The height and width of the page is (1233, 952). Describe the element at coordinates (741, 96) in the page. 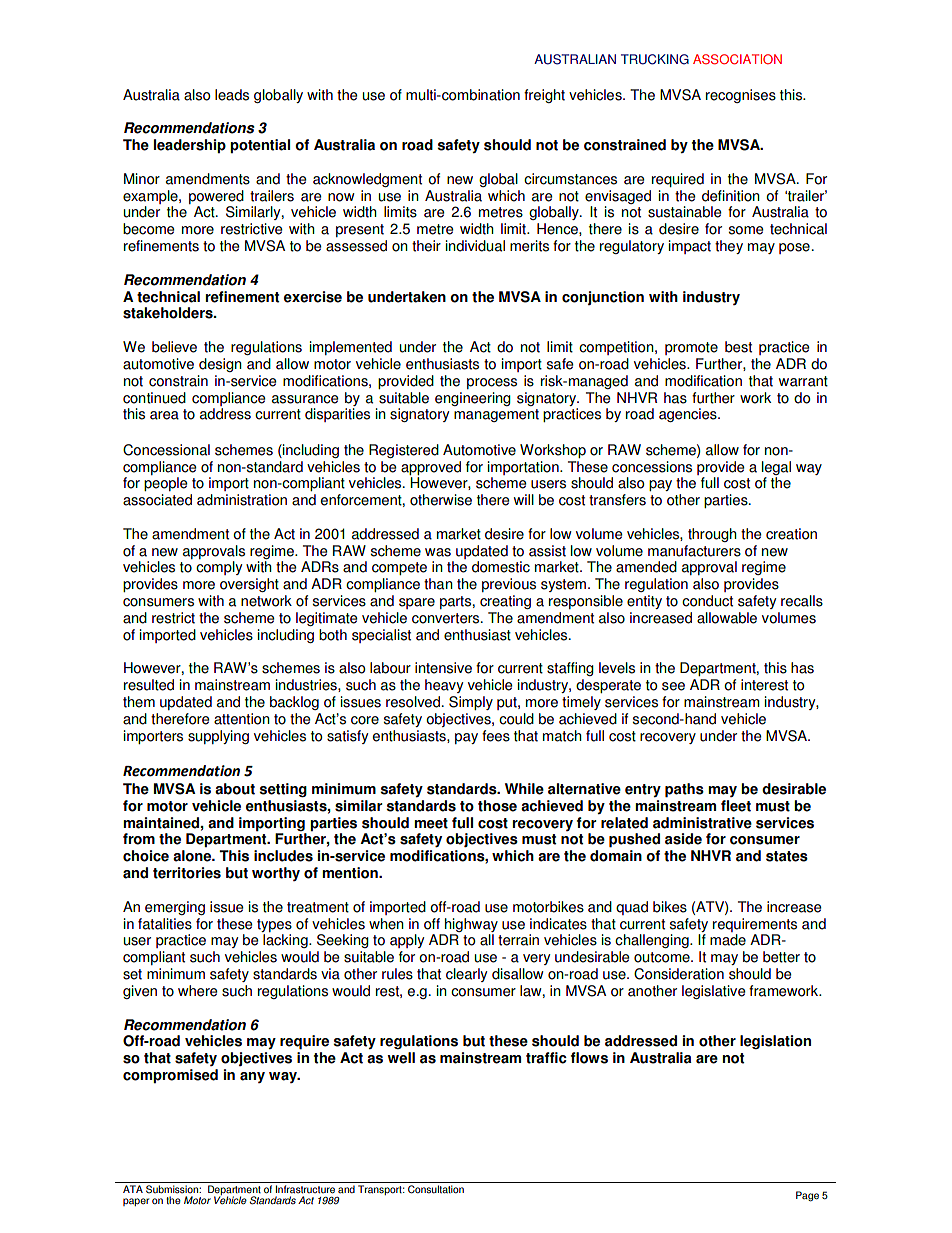

I see `recognises` at that location.
